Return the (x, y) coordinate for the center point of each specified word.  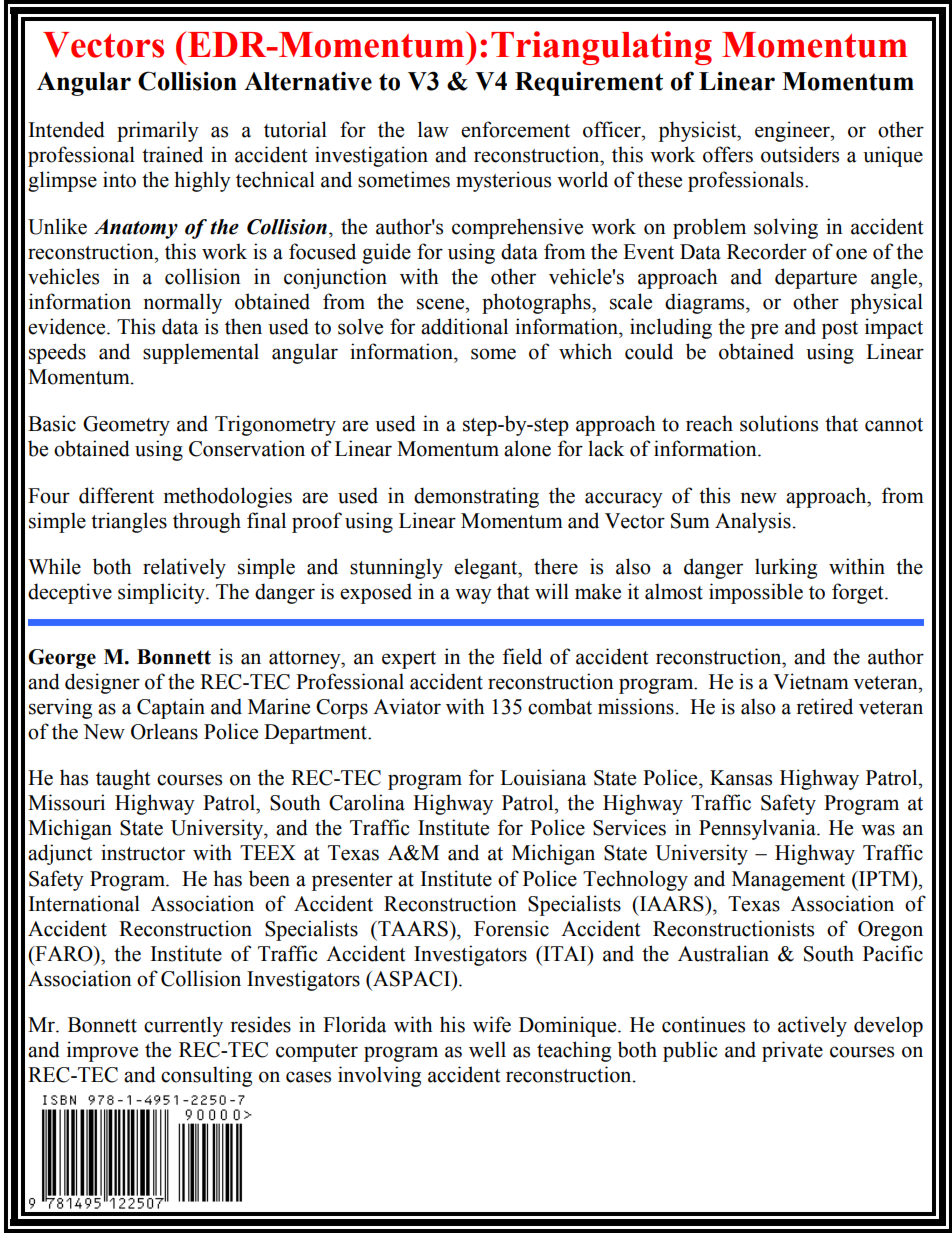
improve (102, 1051)
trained (172, 154)
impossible (756, 593)
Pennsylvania (758, 829)
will (552, 591)
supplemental (201, 353)
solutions (779, 423)
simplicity (162, 593)
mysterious (503, 181)
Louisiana (543, 777)
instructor (143, 852)
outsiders (800, 154)
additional (464, 326)
